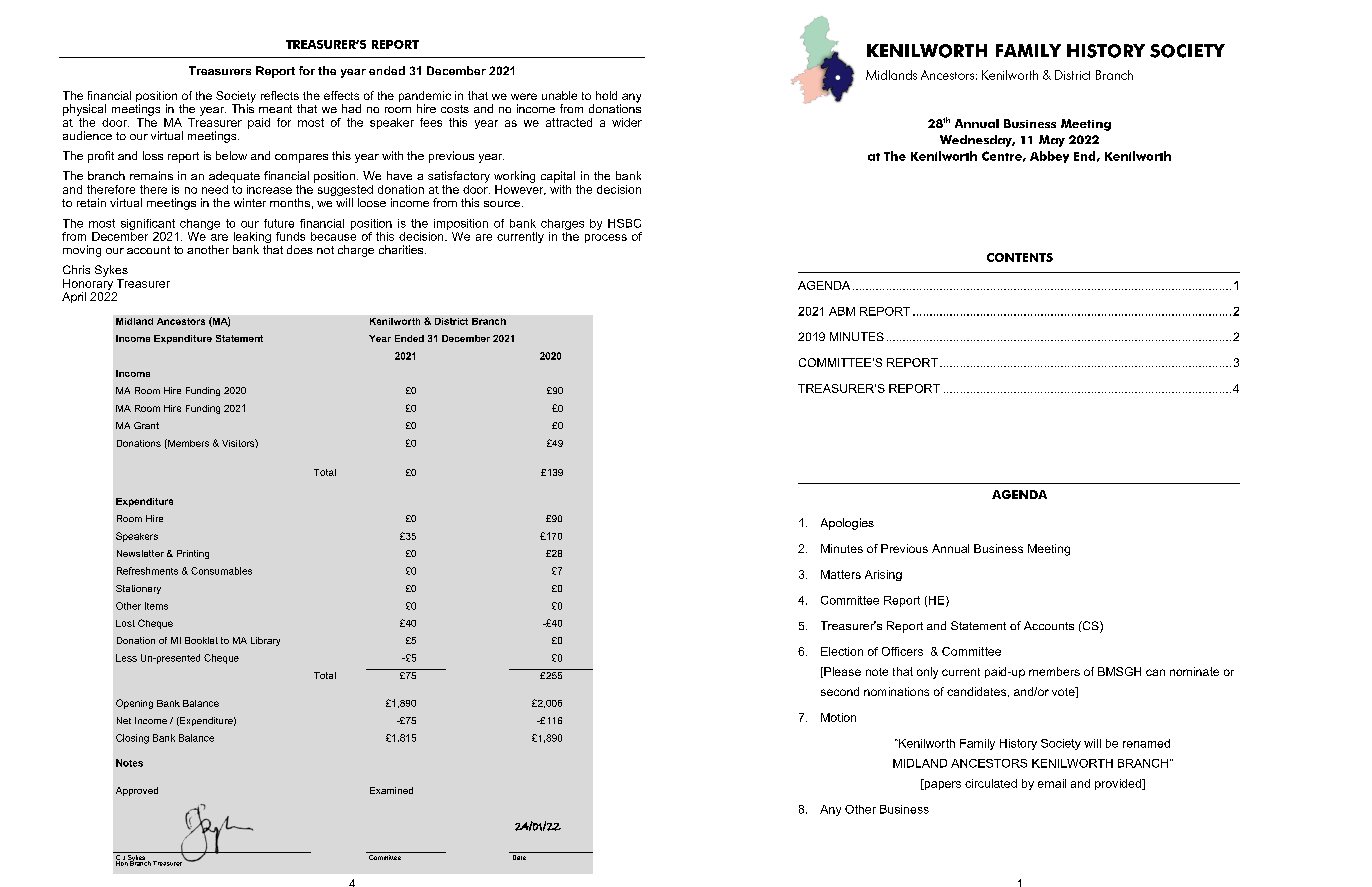 This document has width=1372, height=887. What do you see at coordinates (137, 791) in the document?
I see `Approved` at bounding box center [137, 791].
